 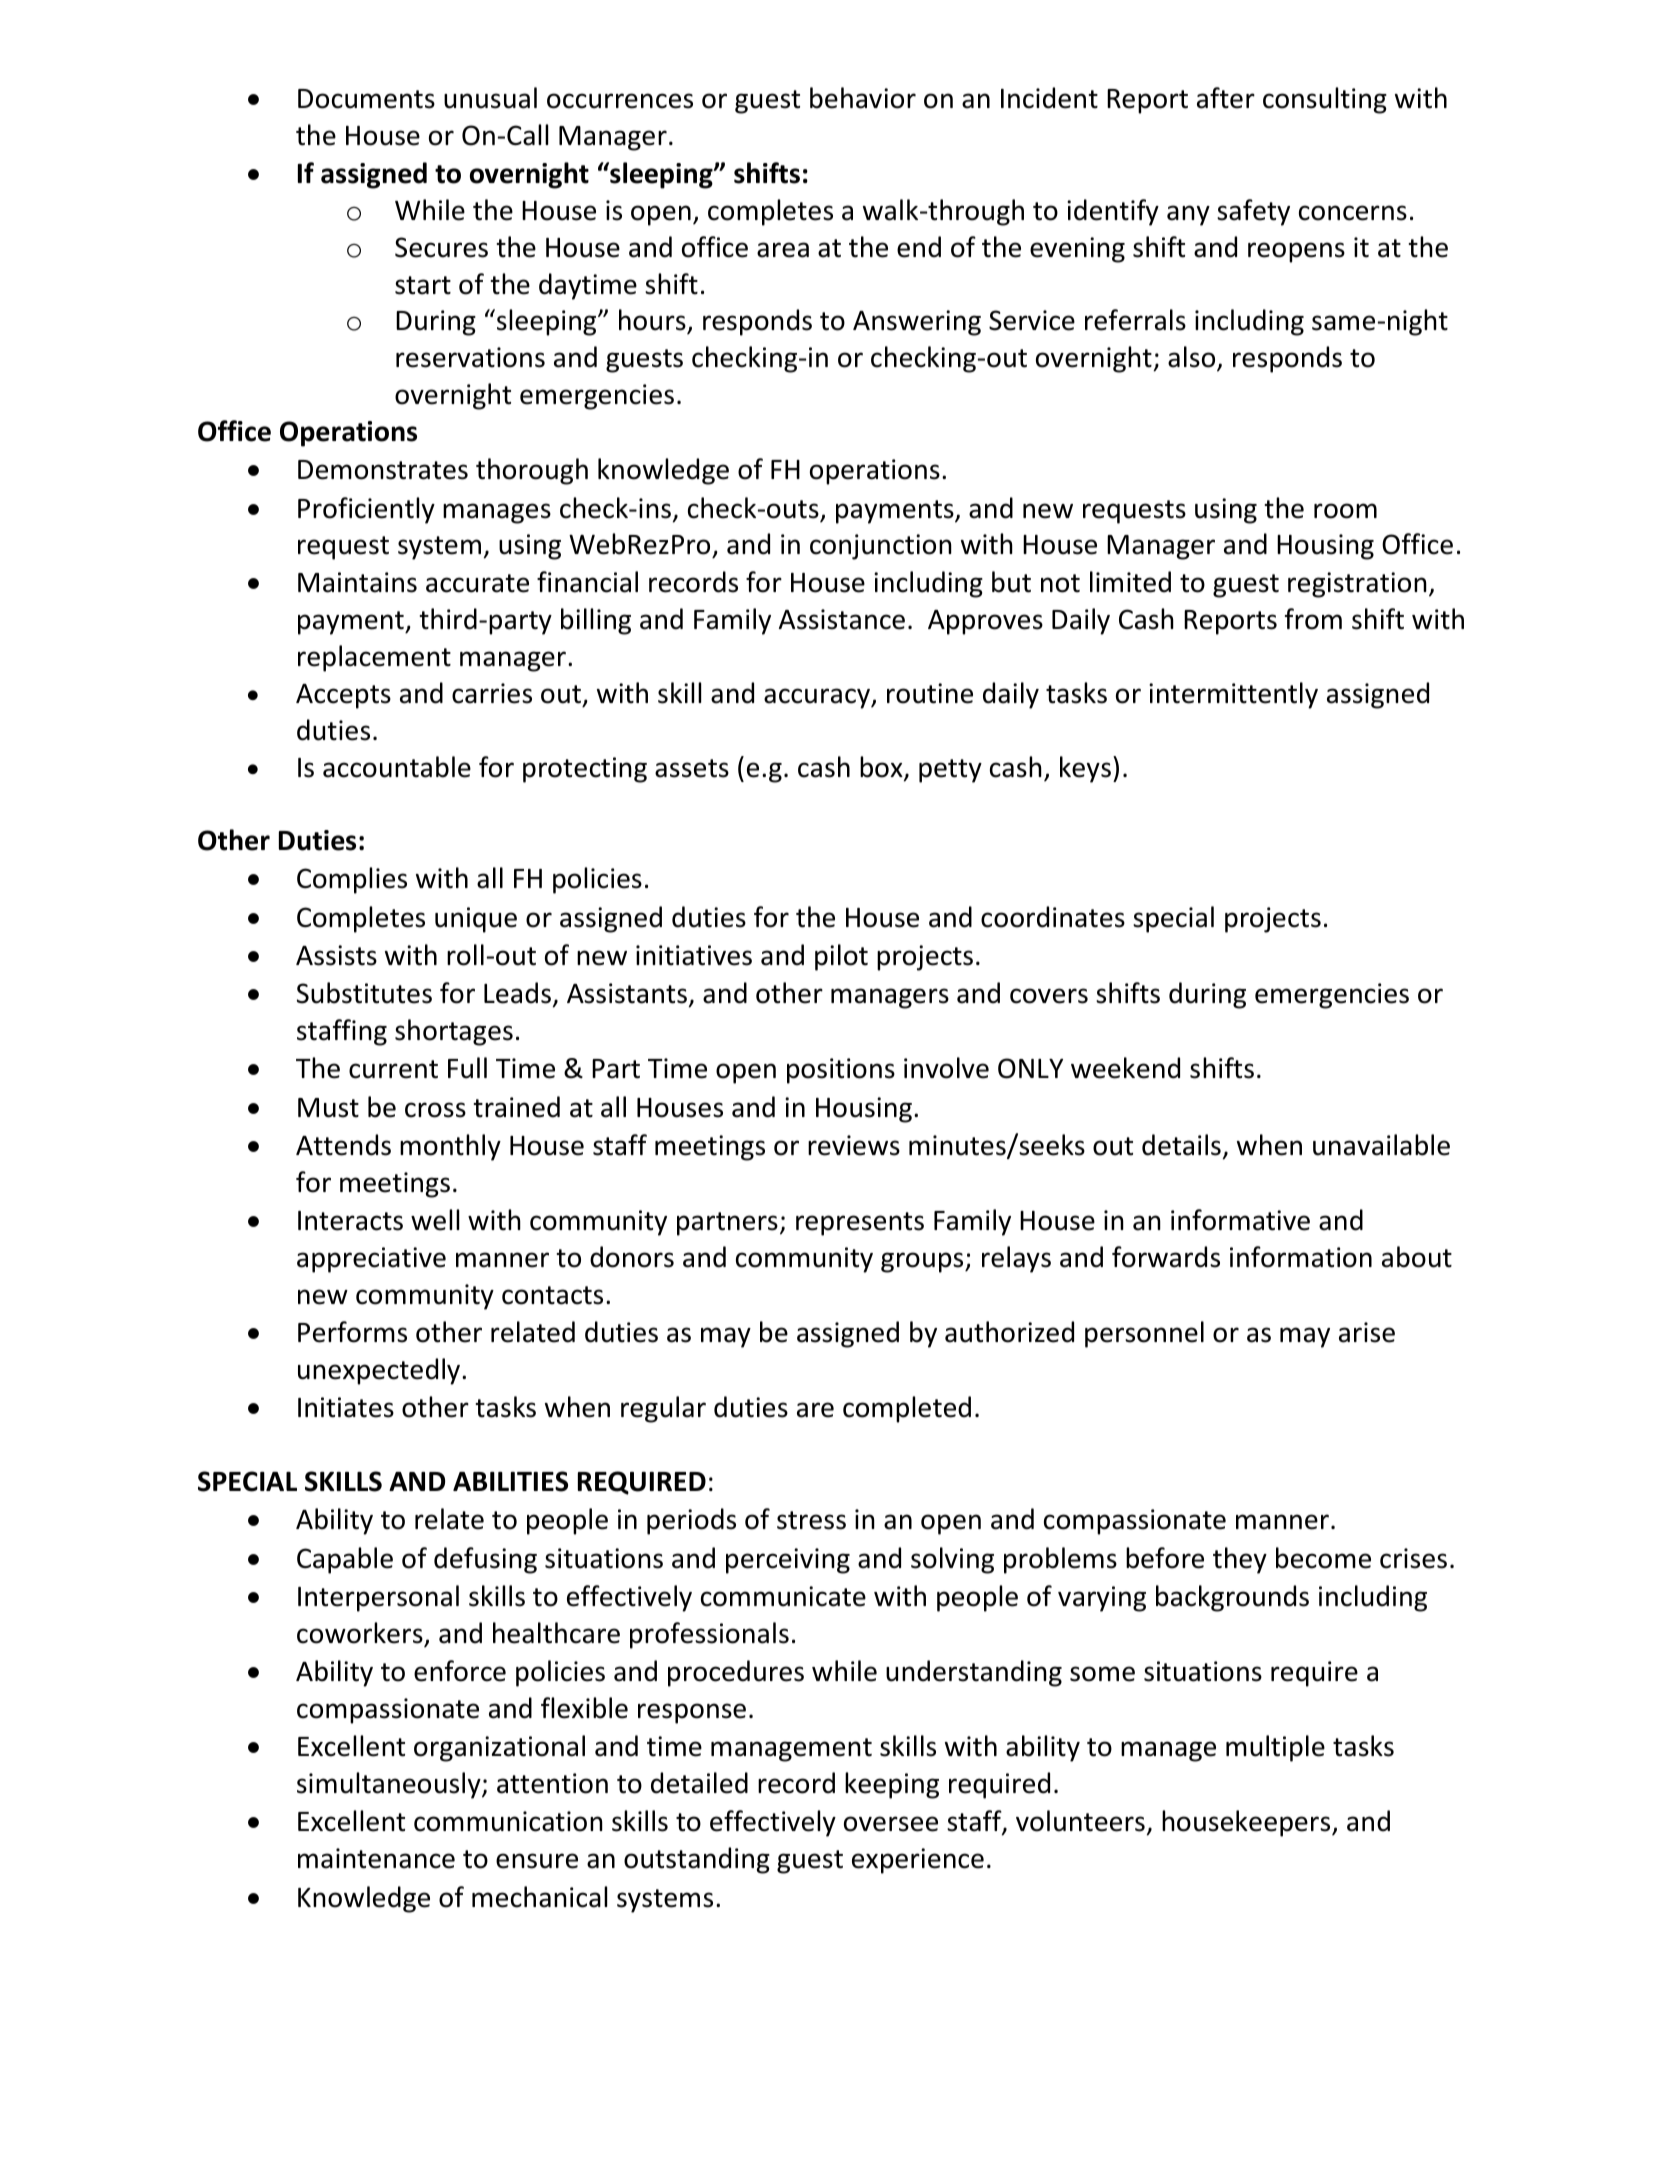 What do you see at coordinates (1275, 1748) in the image?
I see `multiple` at bounding box center [1275, 1748].
